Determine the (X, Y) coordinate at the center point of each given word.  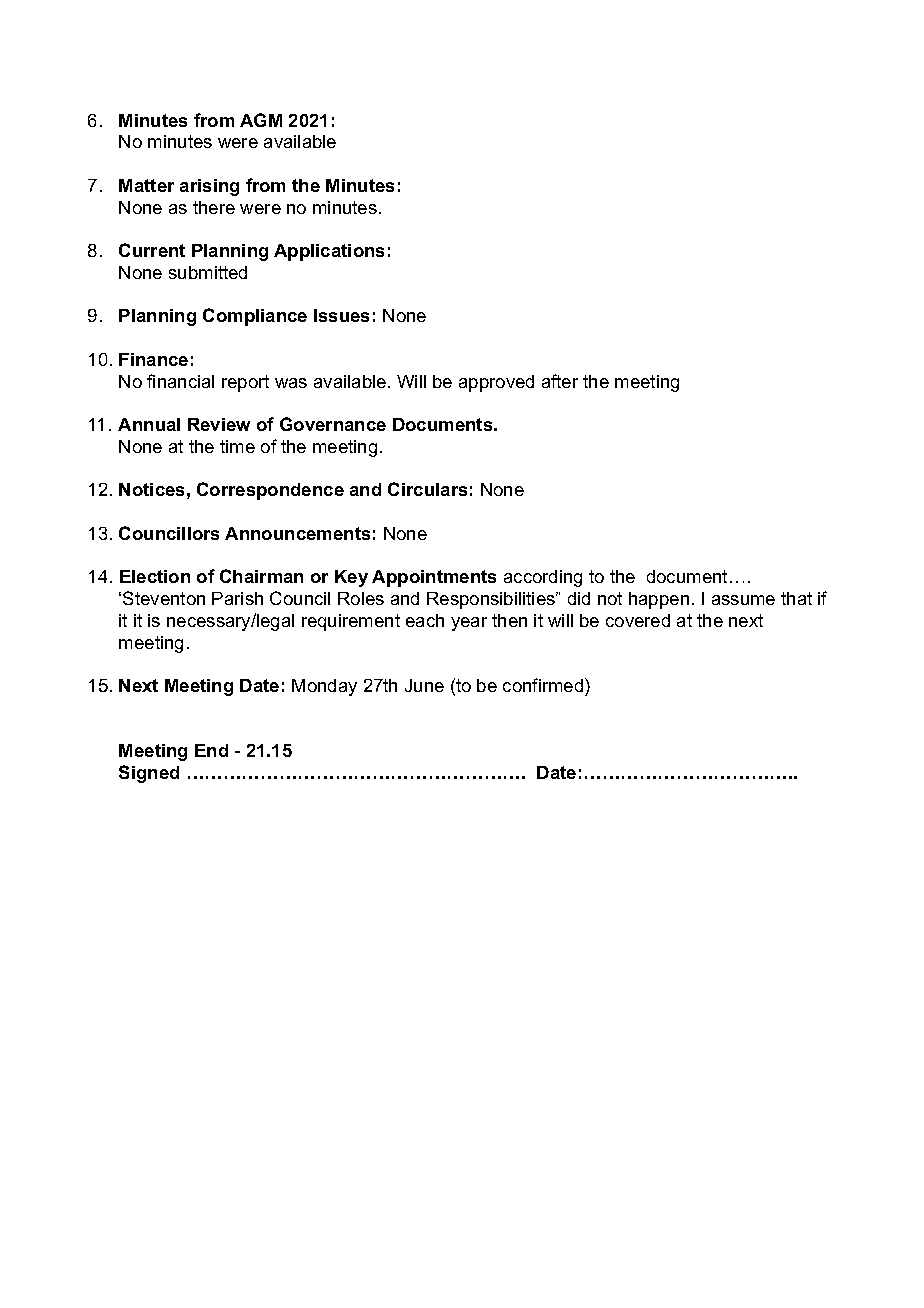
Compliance (255, 317)
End (211, 750)
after (560, 381)
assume (743, 600)
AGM (261, 120)
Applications (329, 252)
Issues (341, 315)
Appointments (434, 578)
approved (496, 383)
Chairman (261, 576)
